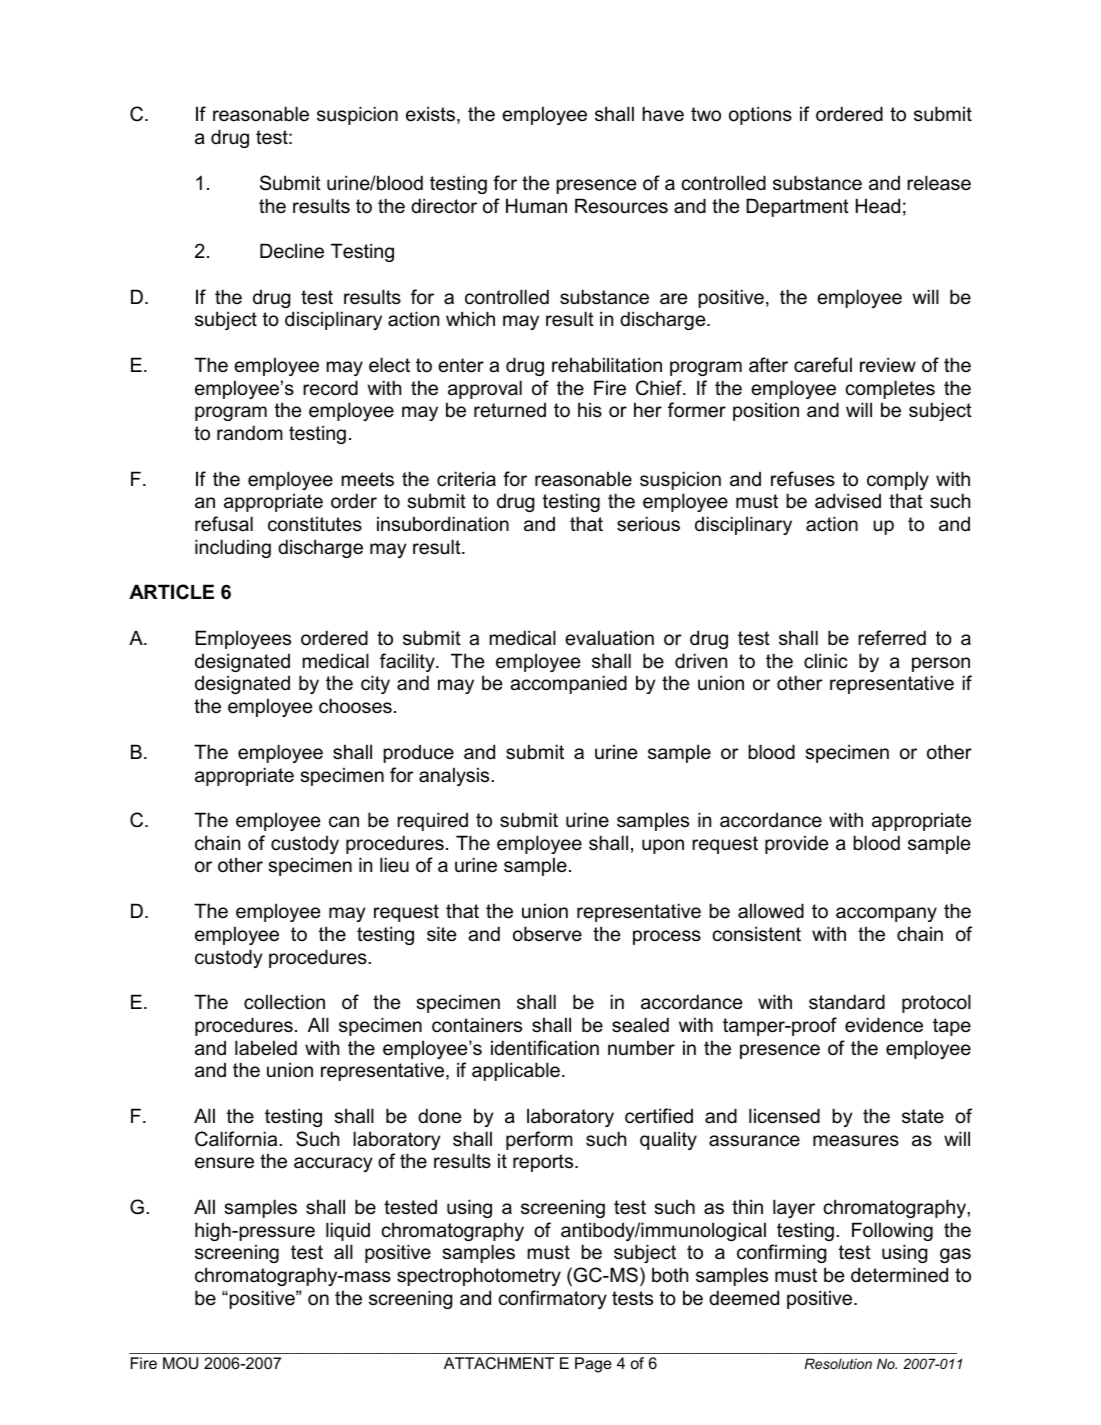 The image size is (1101, 1425). I want to click on MOU, so click(180, 1363).
